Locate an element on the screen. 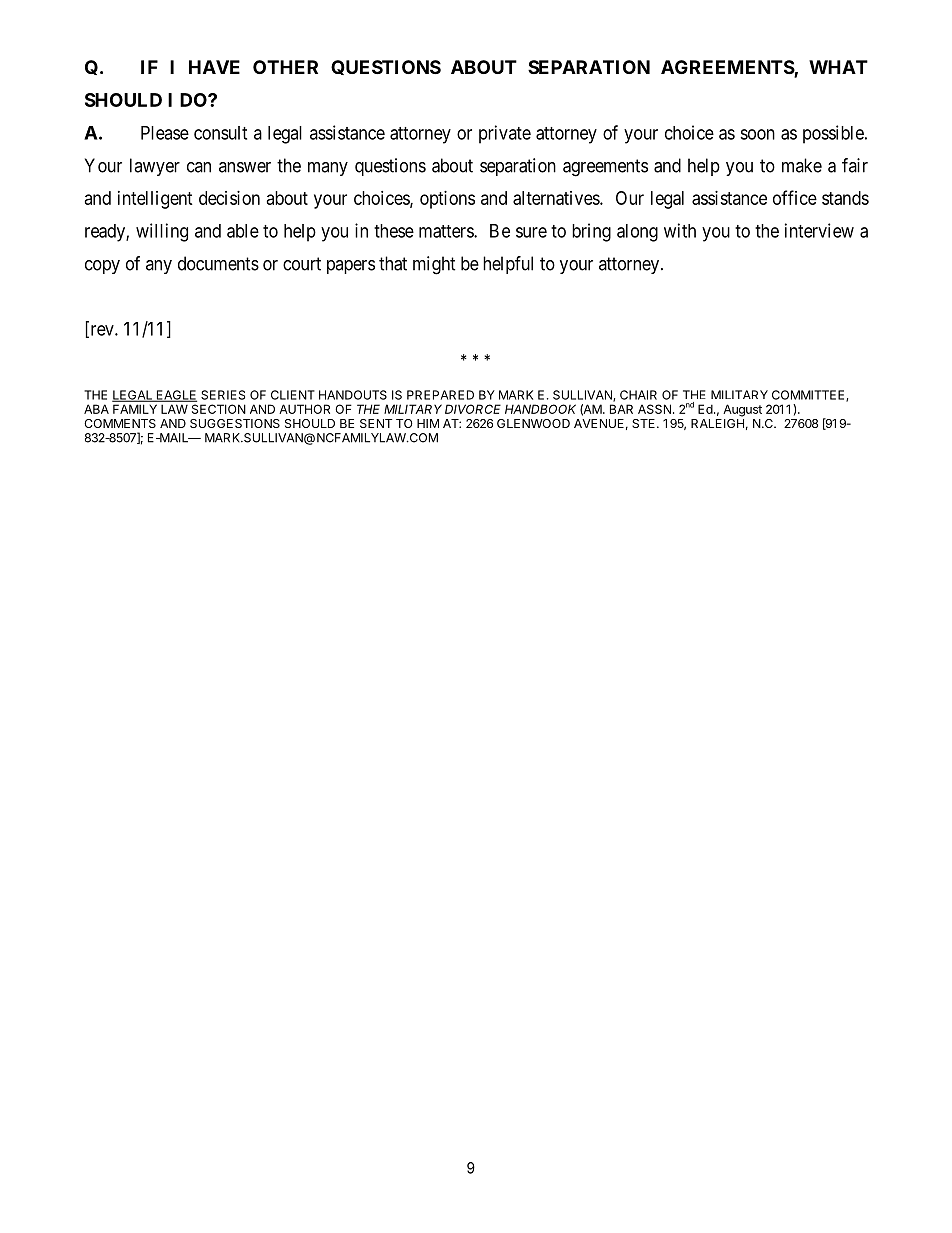  interview is located at coordinates (819, 230).
